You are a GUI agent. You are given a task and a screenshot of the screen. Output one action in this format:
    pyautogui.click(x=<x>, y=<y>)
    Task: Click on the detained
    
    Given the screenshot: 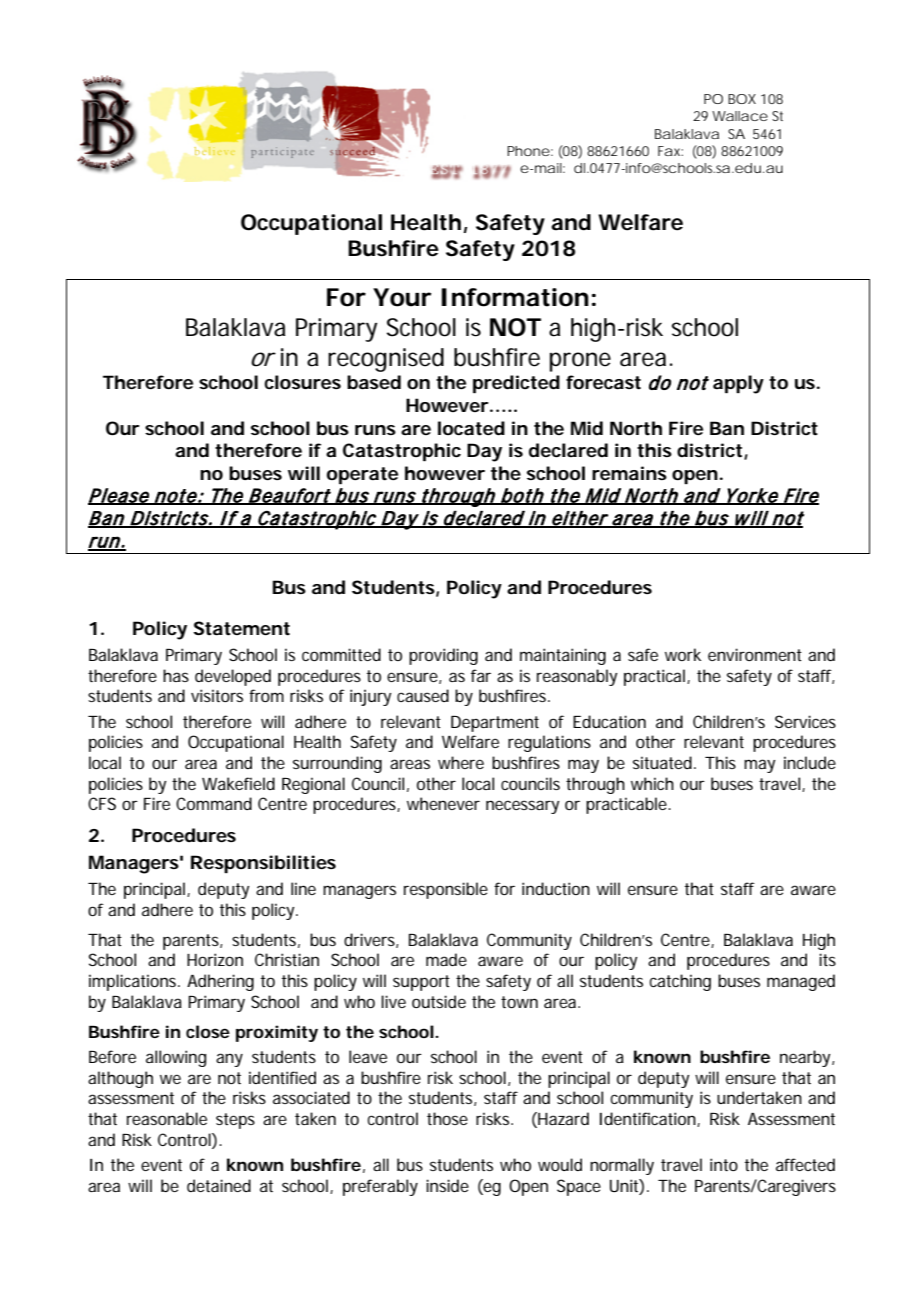 What is the action you would take?
    pyautogui.click(x=219, y=1185)
